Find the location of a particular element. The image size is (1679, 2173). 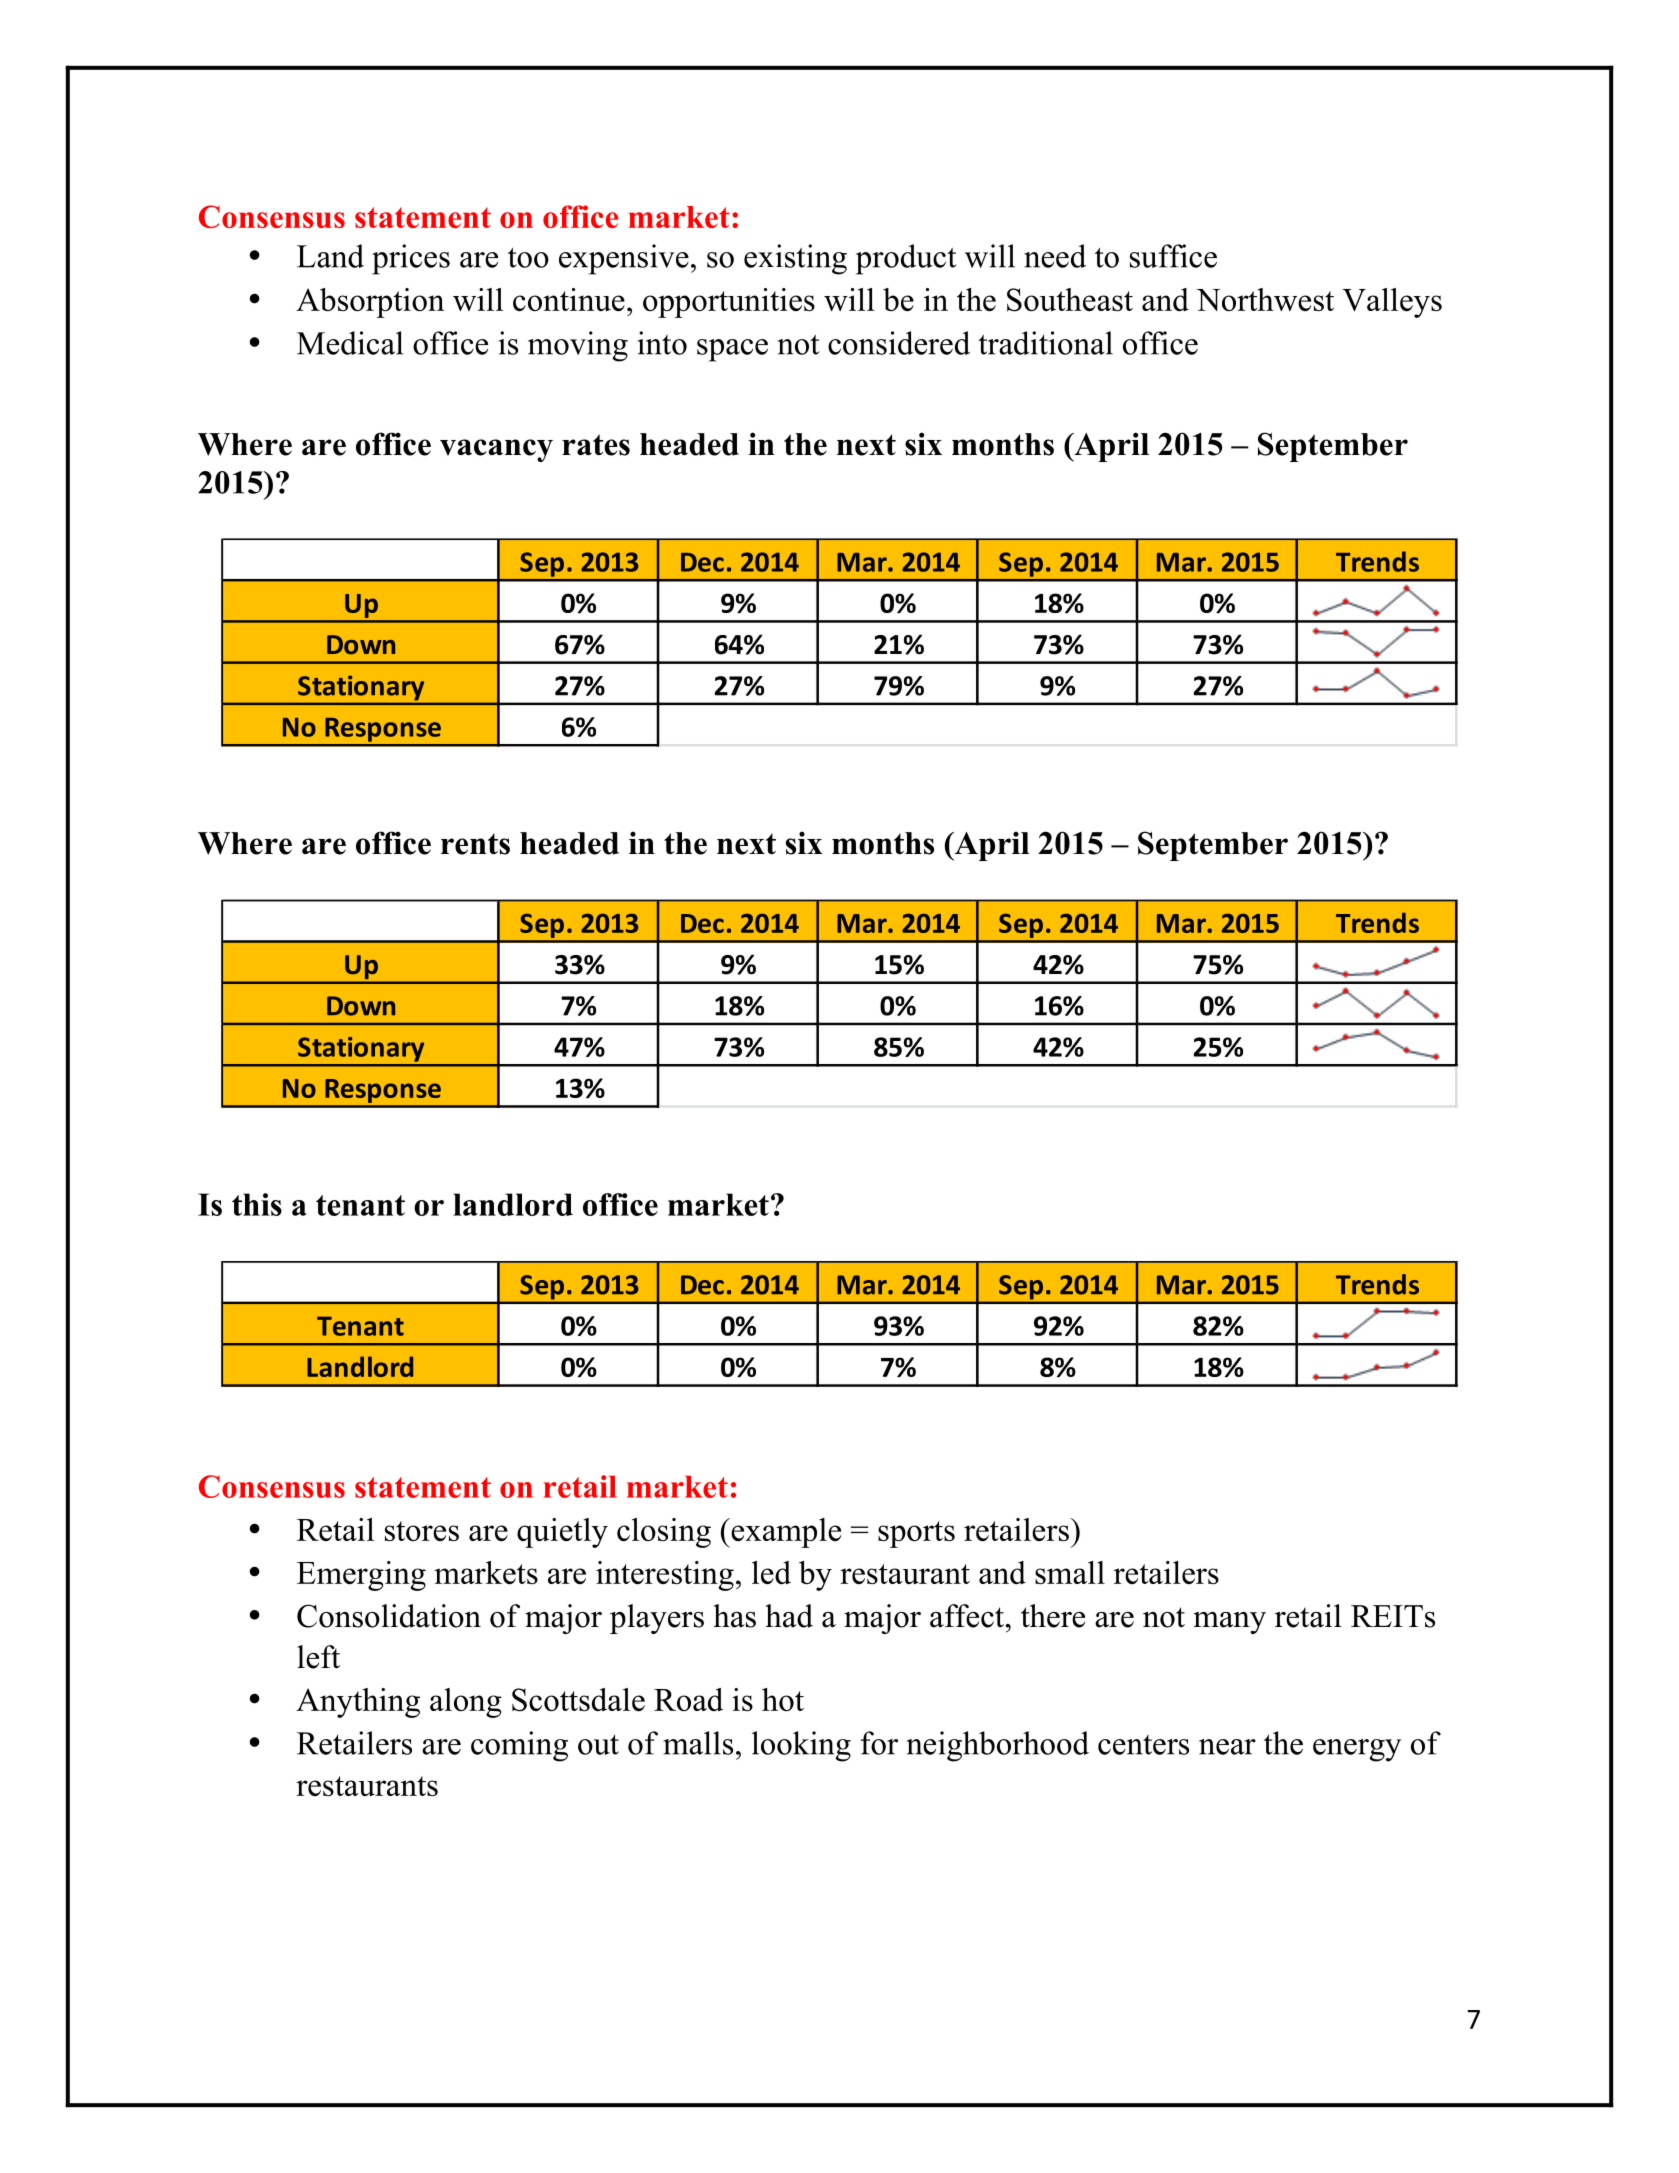

existing is located at coordinates (795, 259).
